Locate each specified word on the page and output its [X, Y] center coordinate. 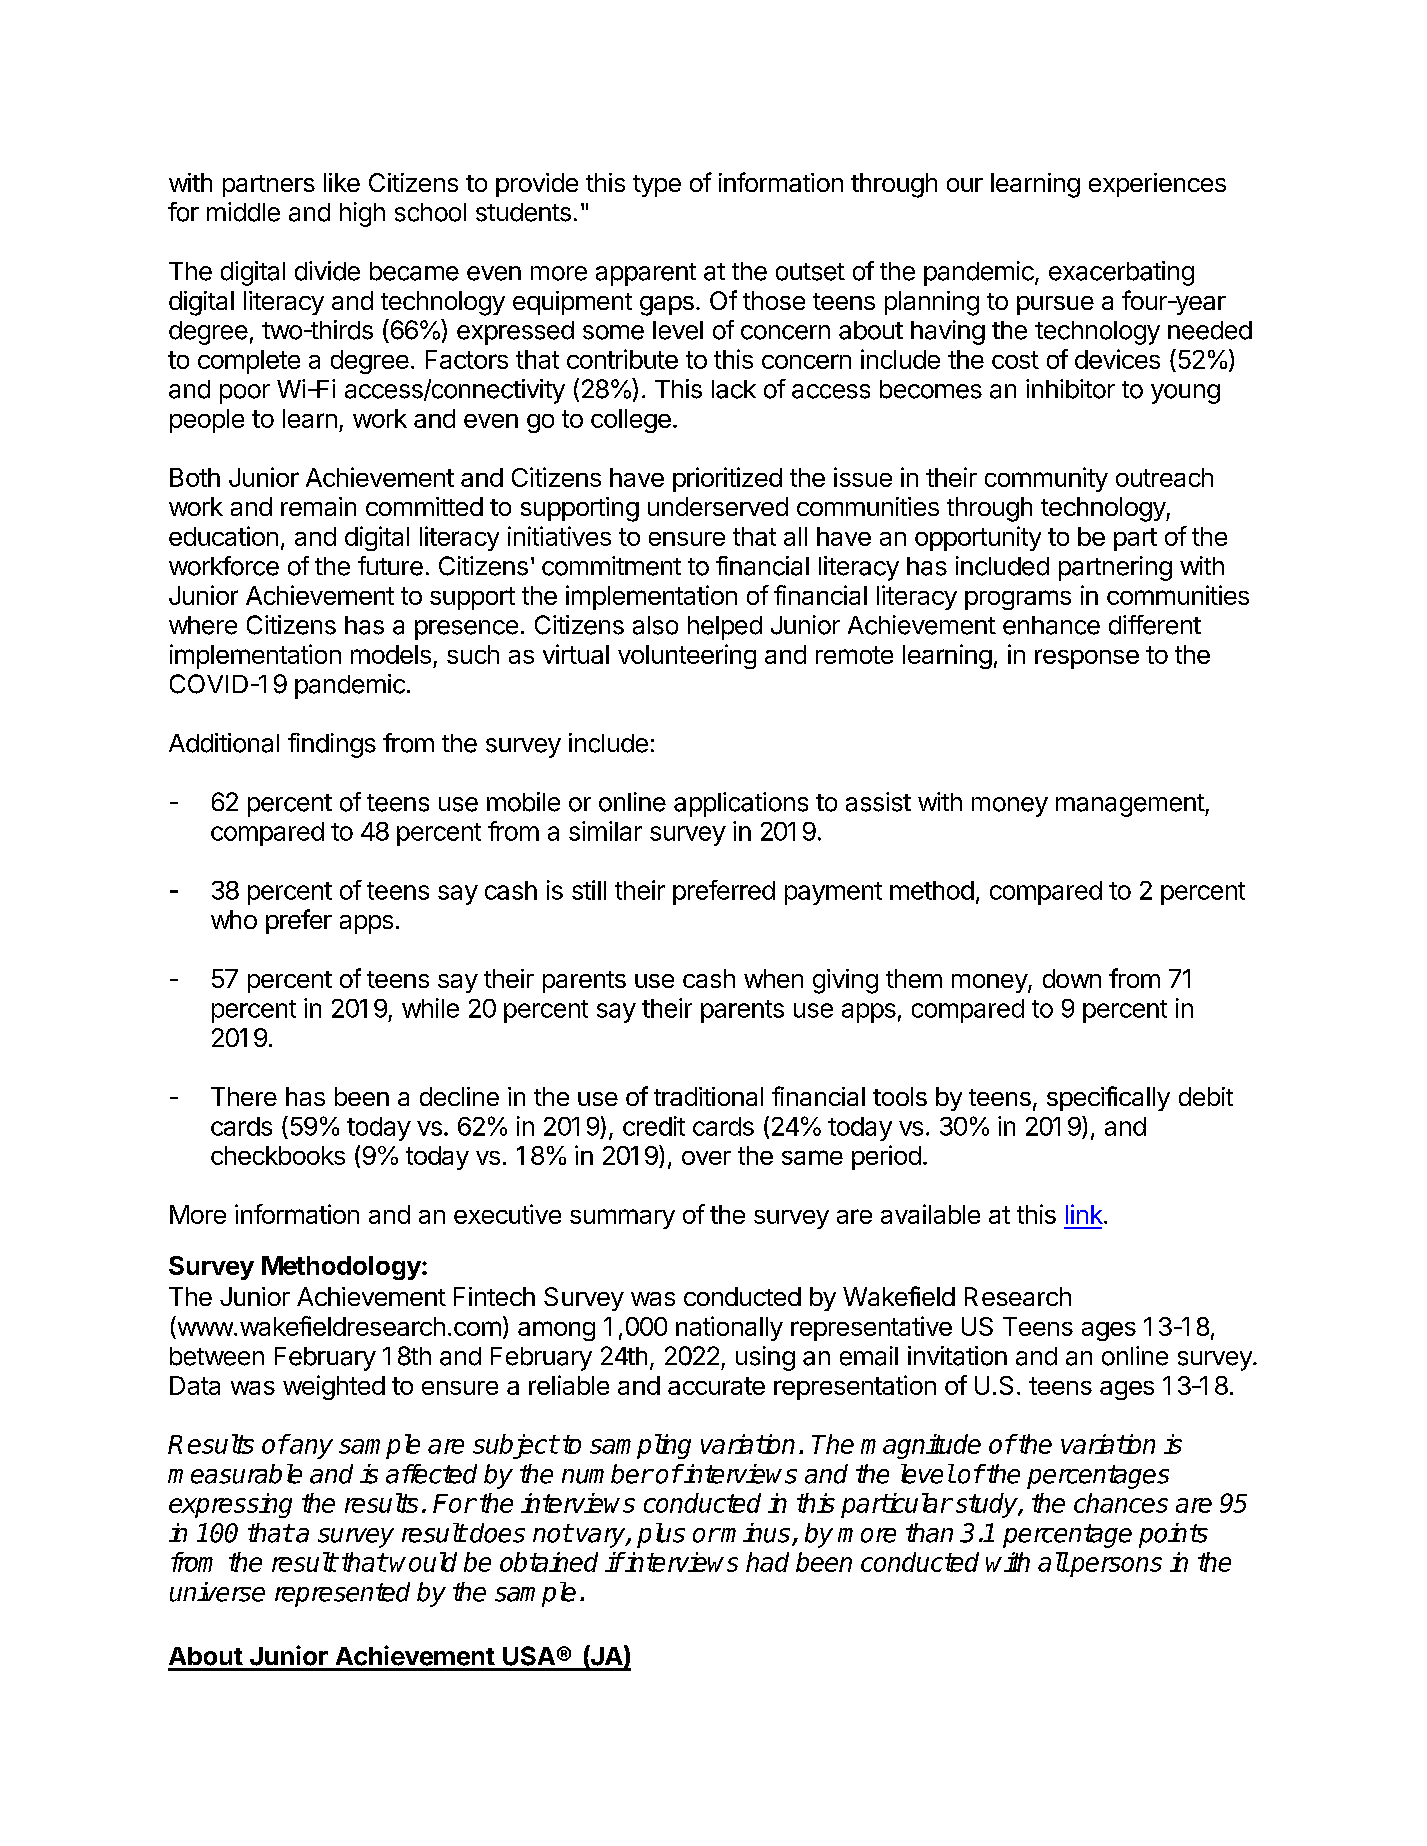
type [657, 186]
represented [342, 1594]
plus [661, 1535]
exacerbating [1121, 273]
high [362, 214]
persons [1115, 1567]
